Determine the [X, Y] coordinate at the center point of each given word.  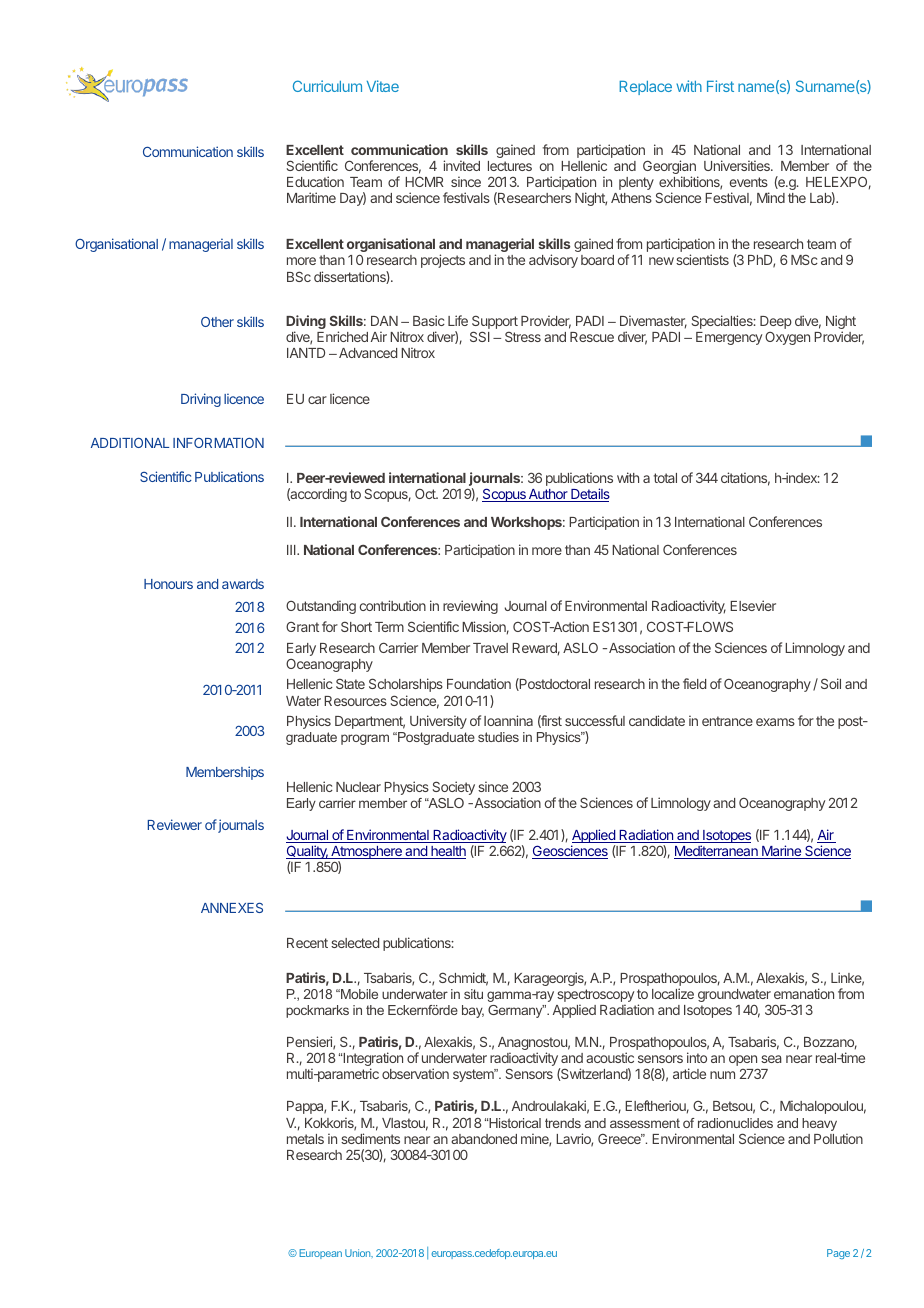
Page [838, 1254]
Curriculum [327, 86]
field [694, 683]
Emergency [729, 338]
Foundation [479, 683]
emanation [804, 993]
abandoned [484, 1139]
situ [473, 994]
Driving [201, 400]
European [320, 1254]
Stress [523, 336]
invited [461, 165]
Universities [738, 165]
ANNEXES [232, 907]
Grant [302, 627]
